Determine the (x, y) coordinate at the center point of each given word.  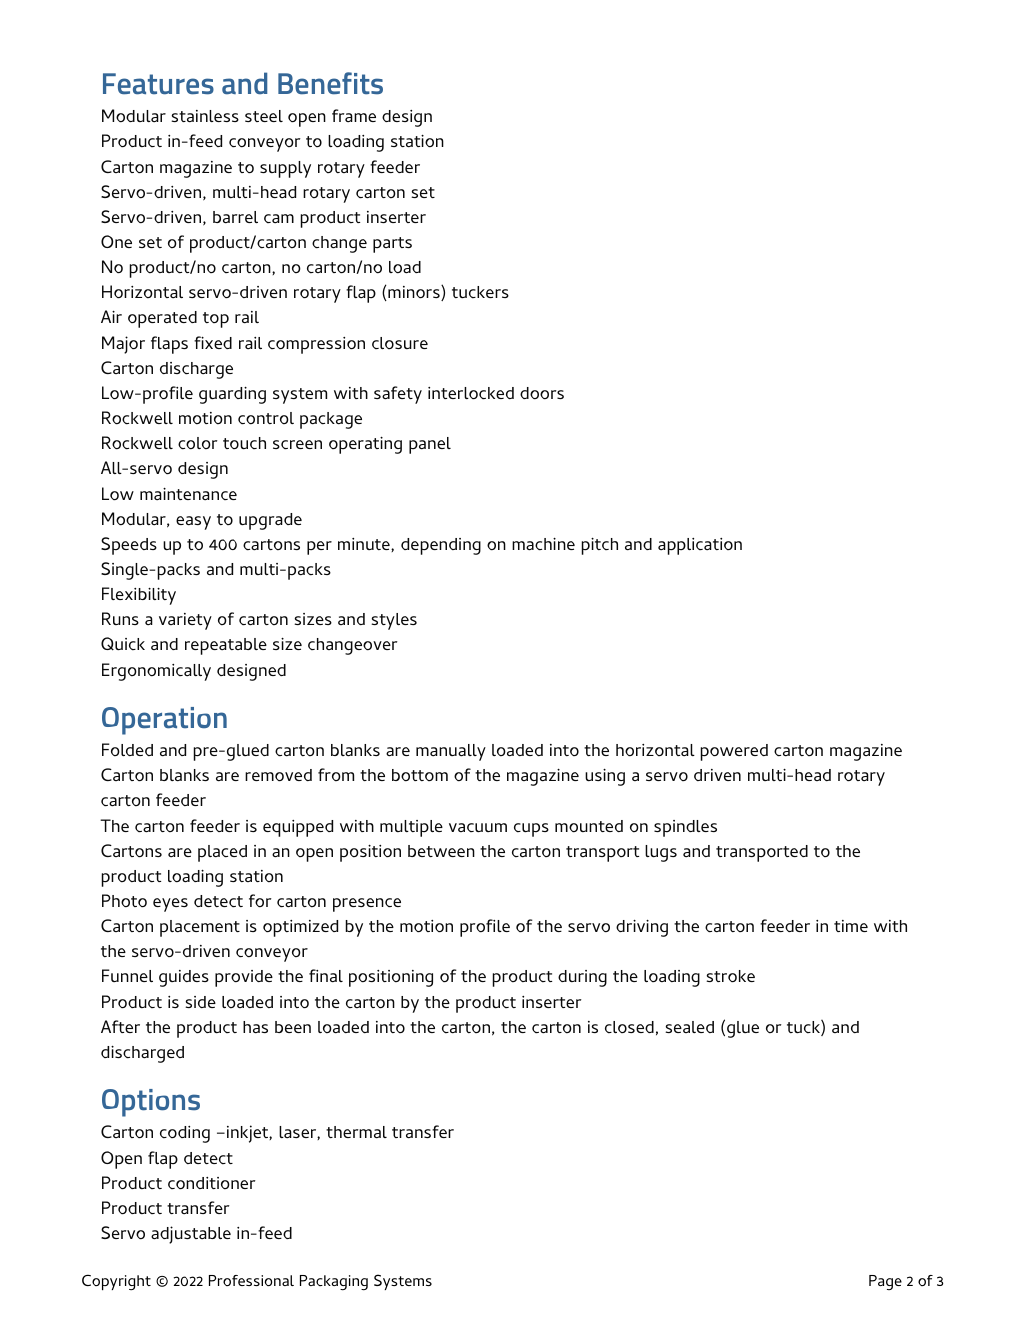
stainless (205, 116)
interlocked (471, 393)
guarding (232, 395)
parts (392, 245)
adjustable (191, 1235)
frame (354, 116)
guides (184, 978)
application (700, 546)
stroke (730, 976)
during (582, 978)
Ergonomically (156, 672)
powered (734, 752)
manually (451, 752)
